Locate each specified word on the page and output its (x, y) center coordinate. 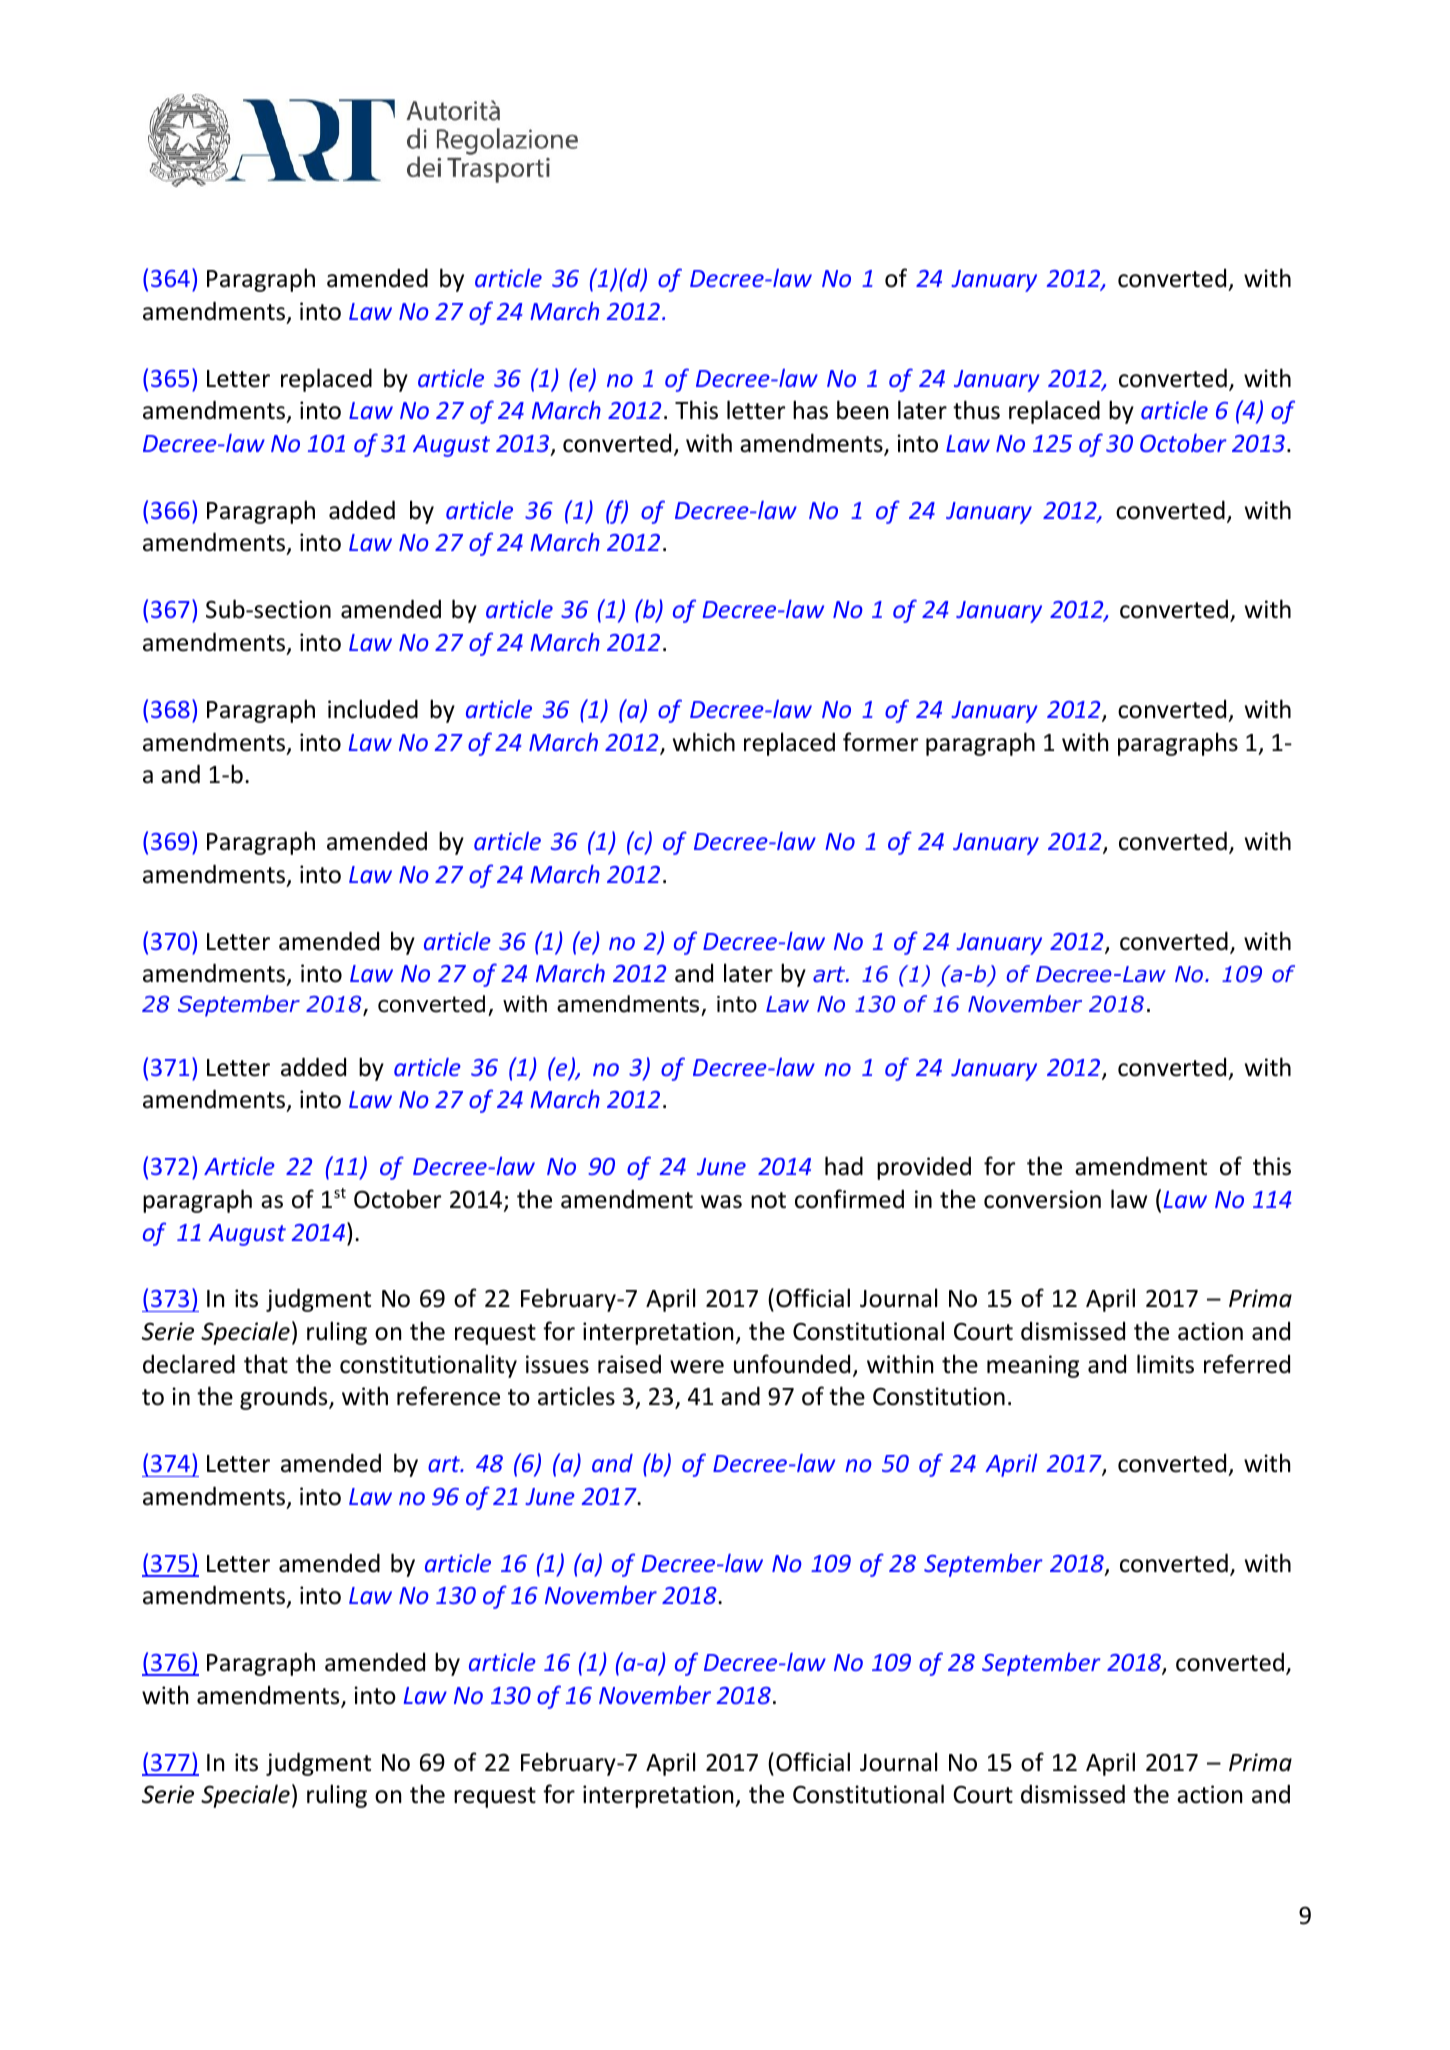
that (266, 1364)
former (880, 742)
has (810, 410)
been (862, 410)
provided (924, 1168)
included (373, 709)
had (844, 1166)
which (704, 742)
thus (976, 410)
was (721, 1202)
